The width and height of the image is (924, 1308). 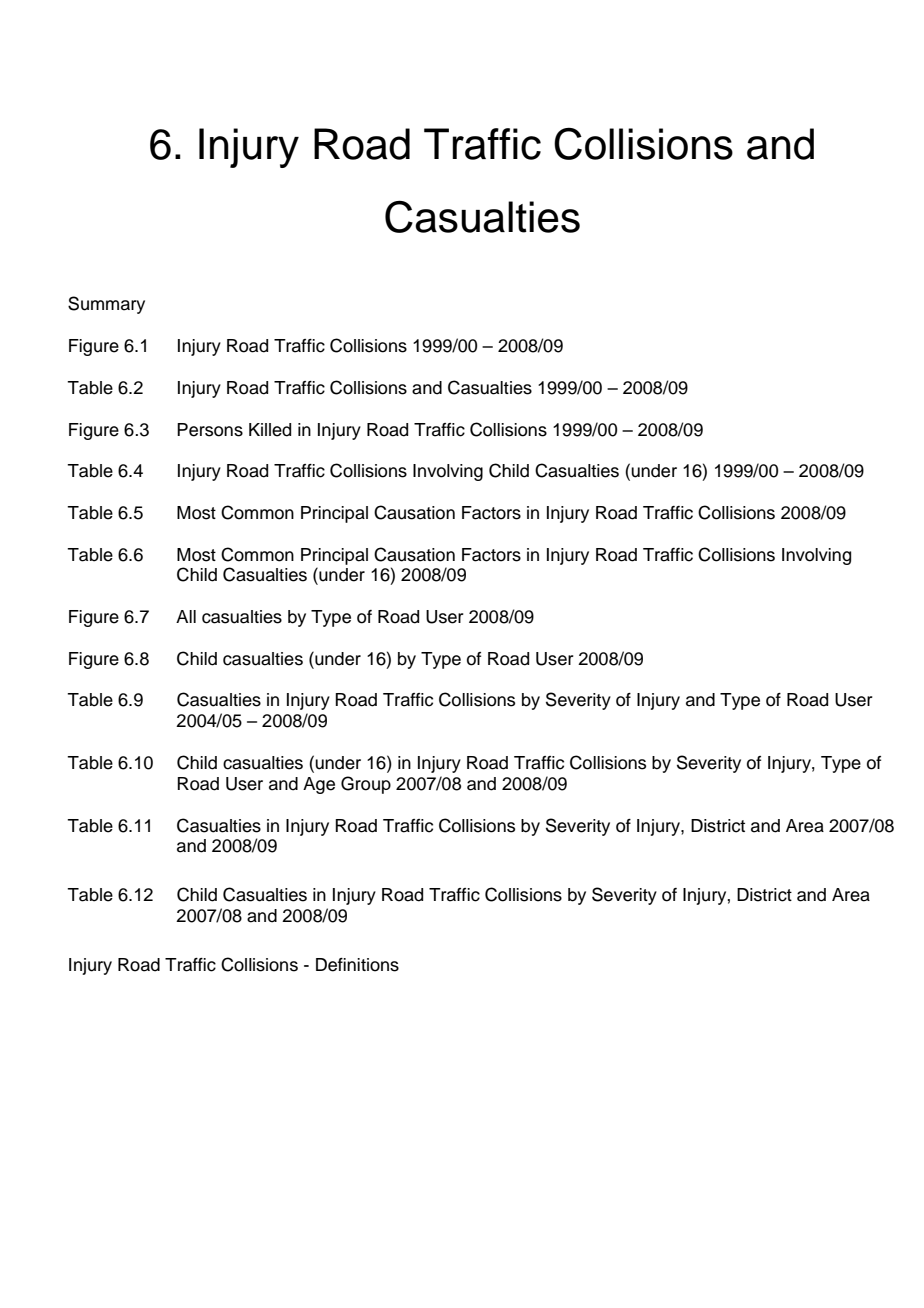 I want to click on Killed, so click(x=270, y=430).
